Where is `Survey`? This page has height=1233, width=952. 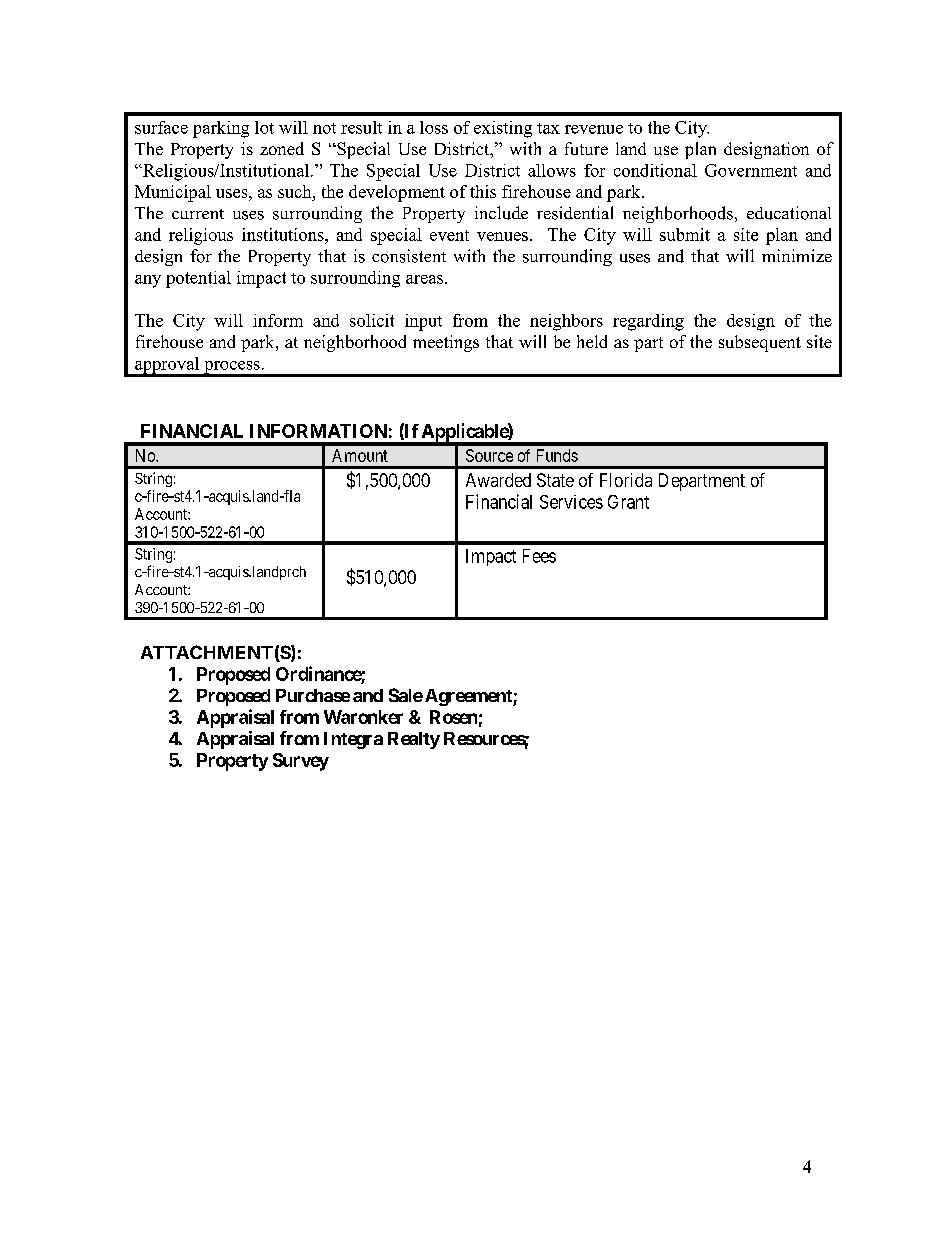
Survey is located at coordinates (301, 762).
